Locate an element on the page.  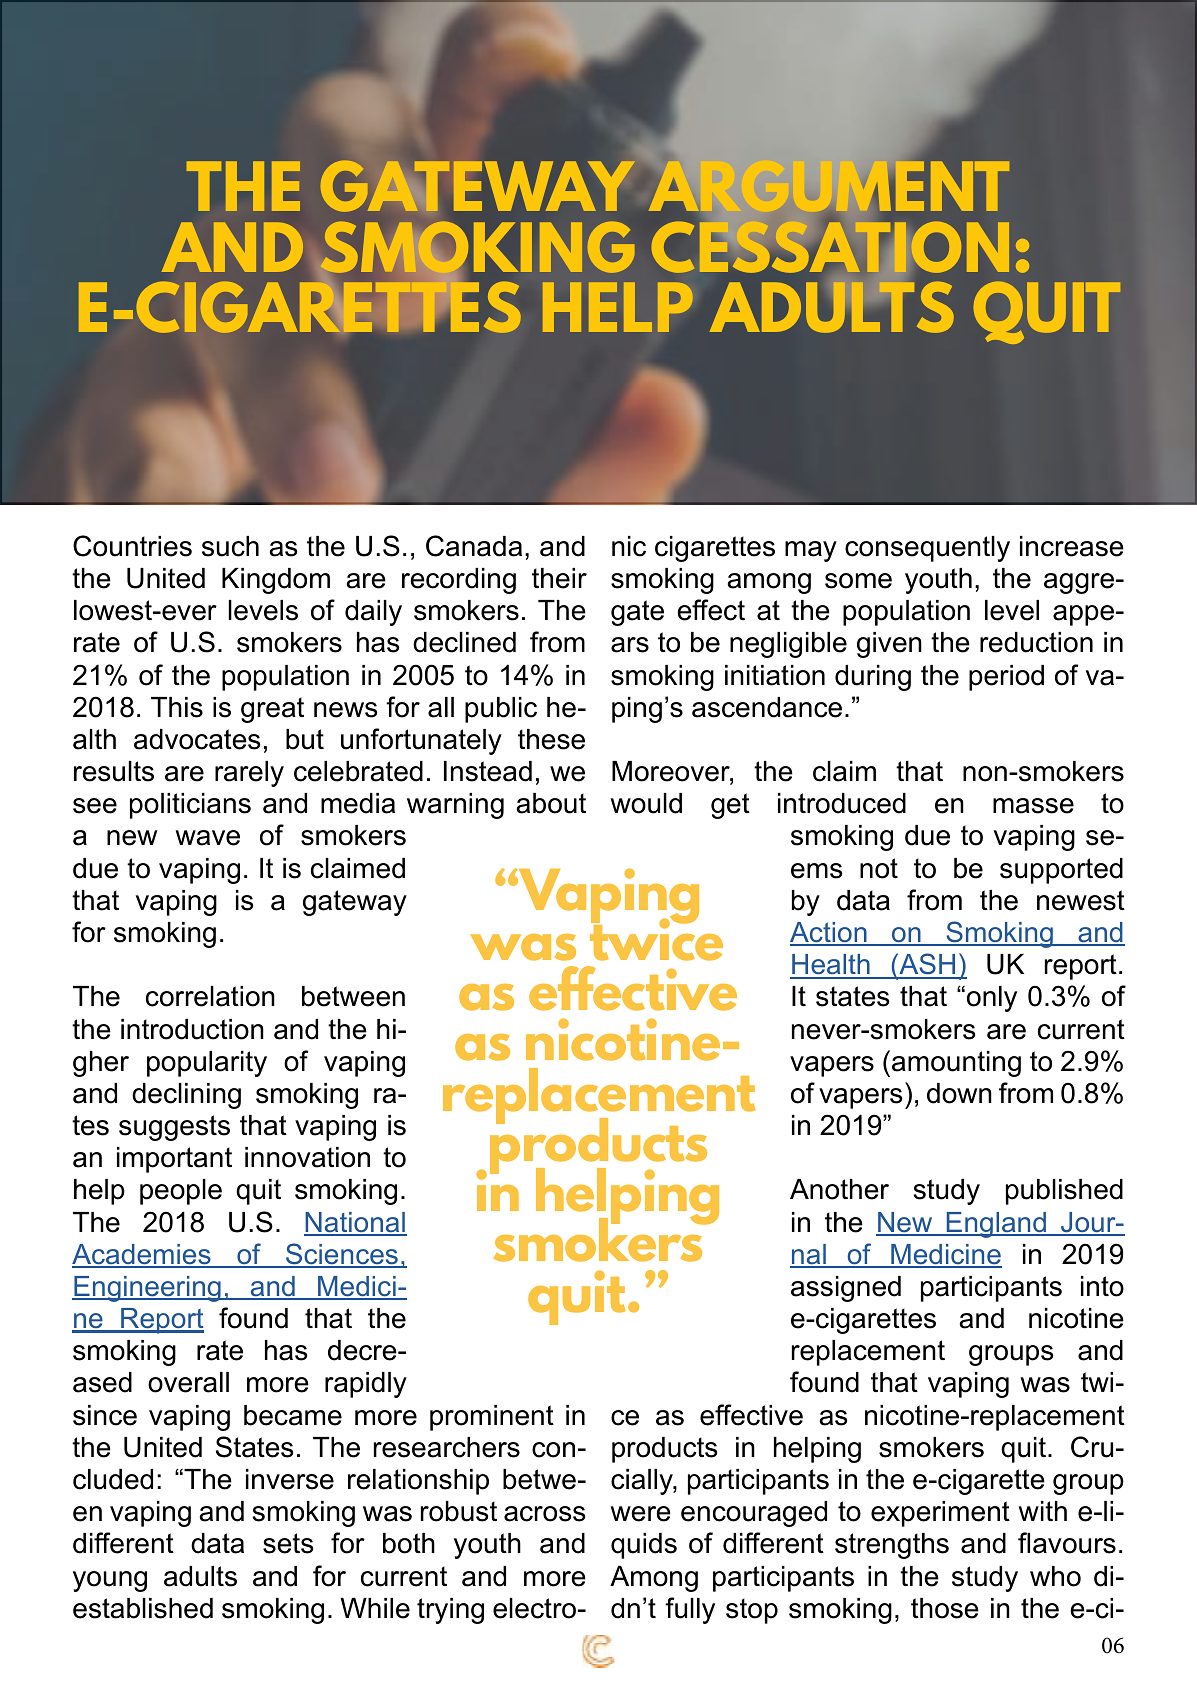
This is located at coordinates (177, 707).
